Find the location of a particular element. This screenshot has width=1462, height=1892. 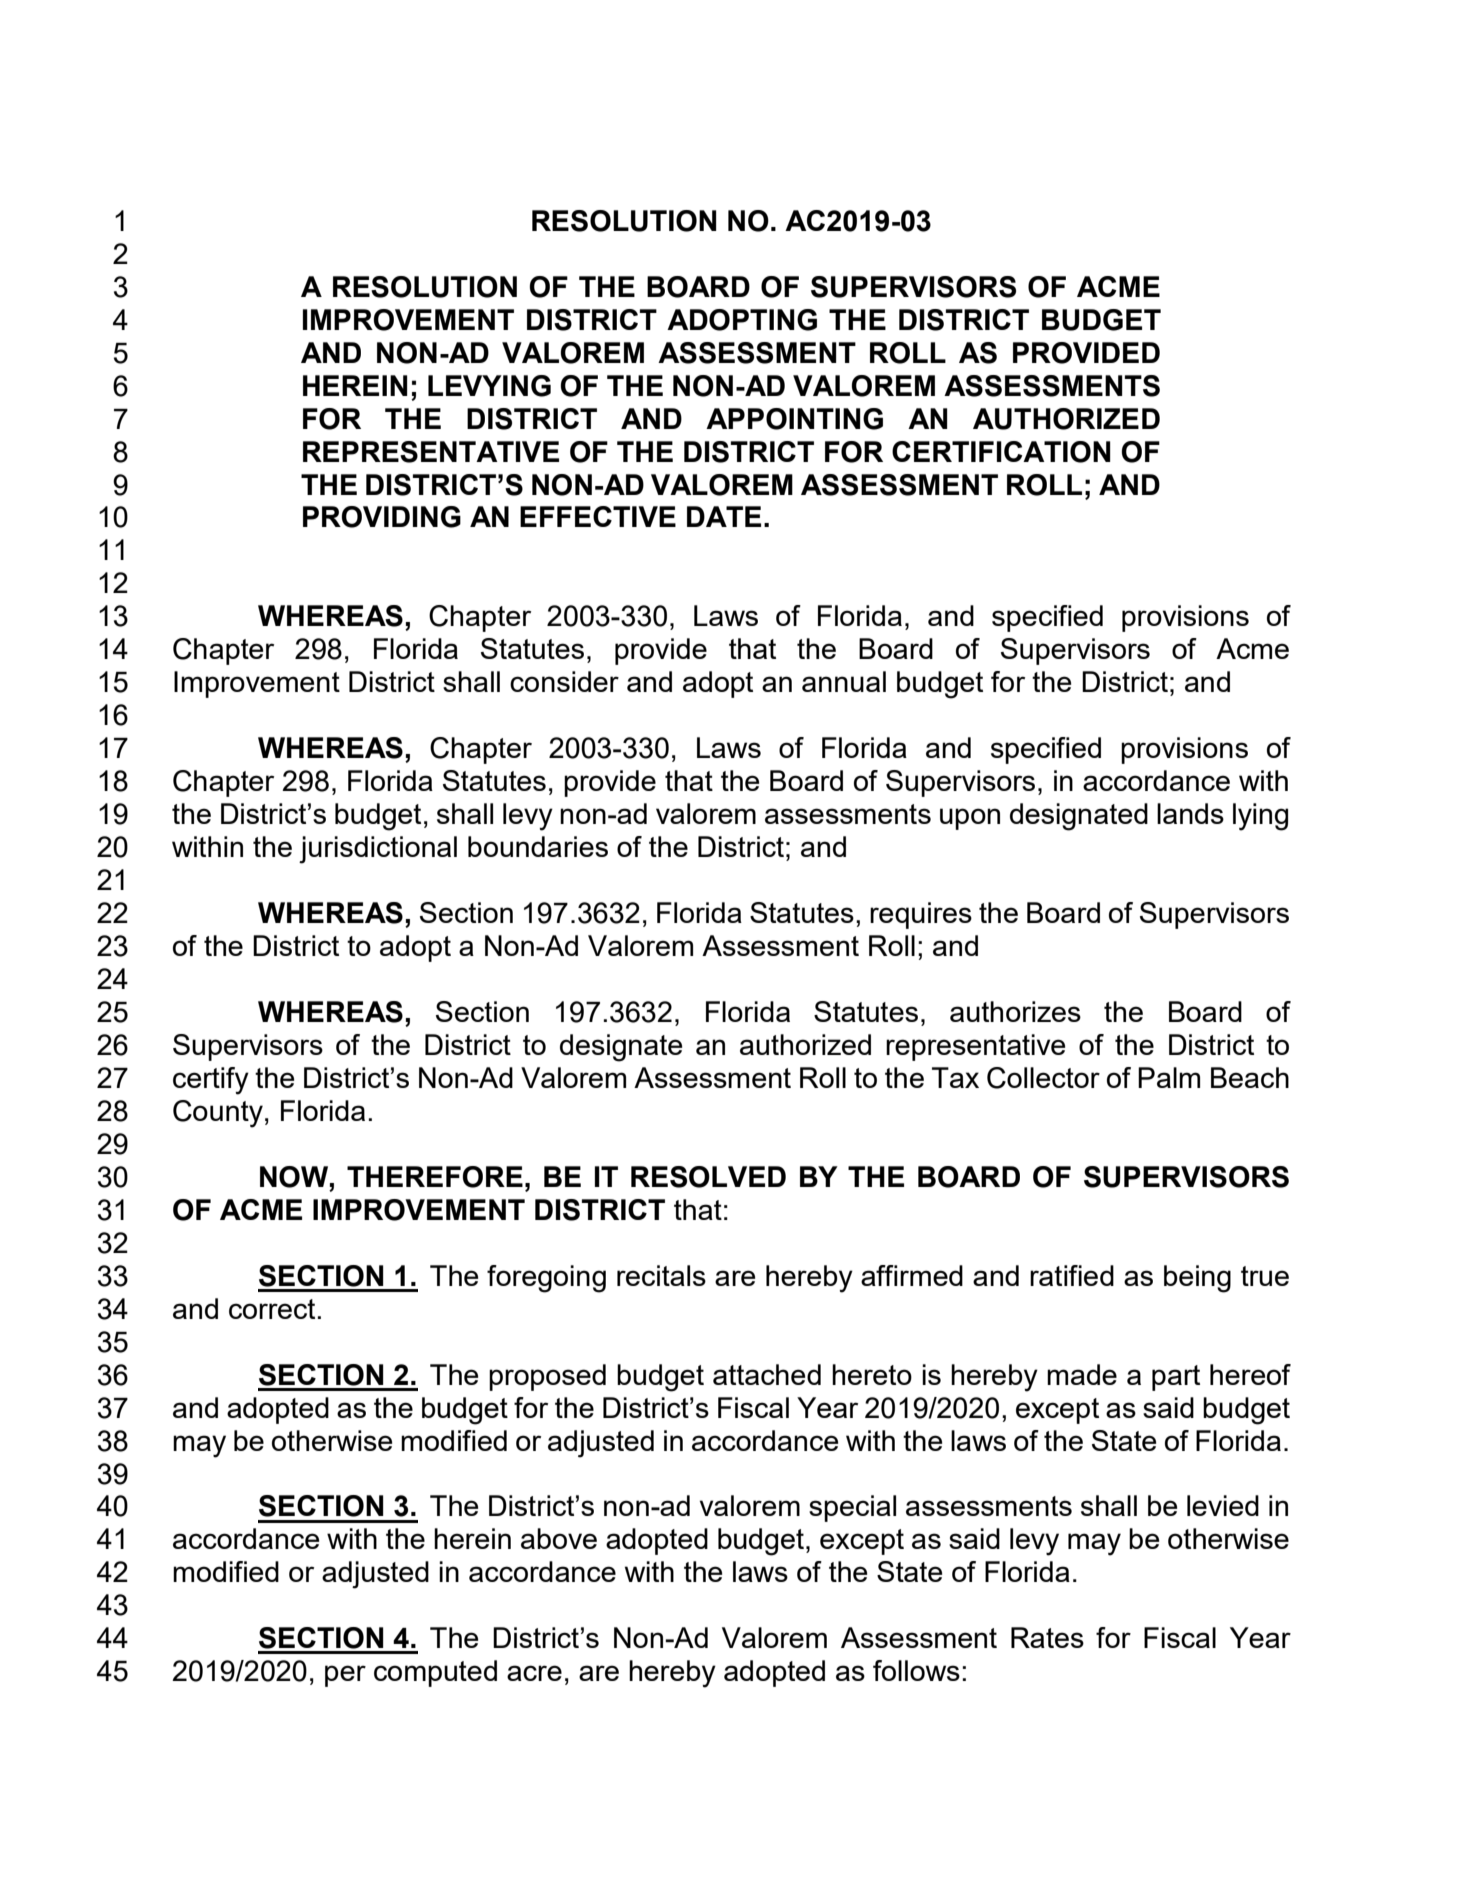

CERTIFICATION is located at coordinates (1001, 452).
